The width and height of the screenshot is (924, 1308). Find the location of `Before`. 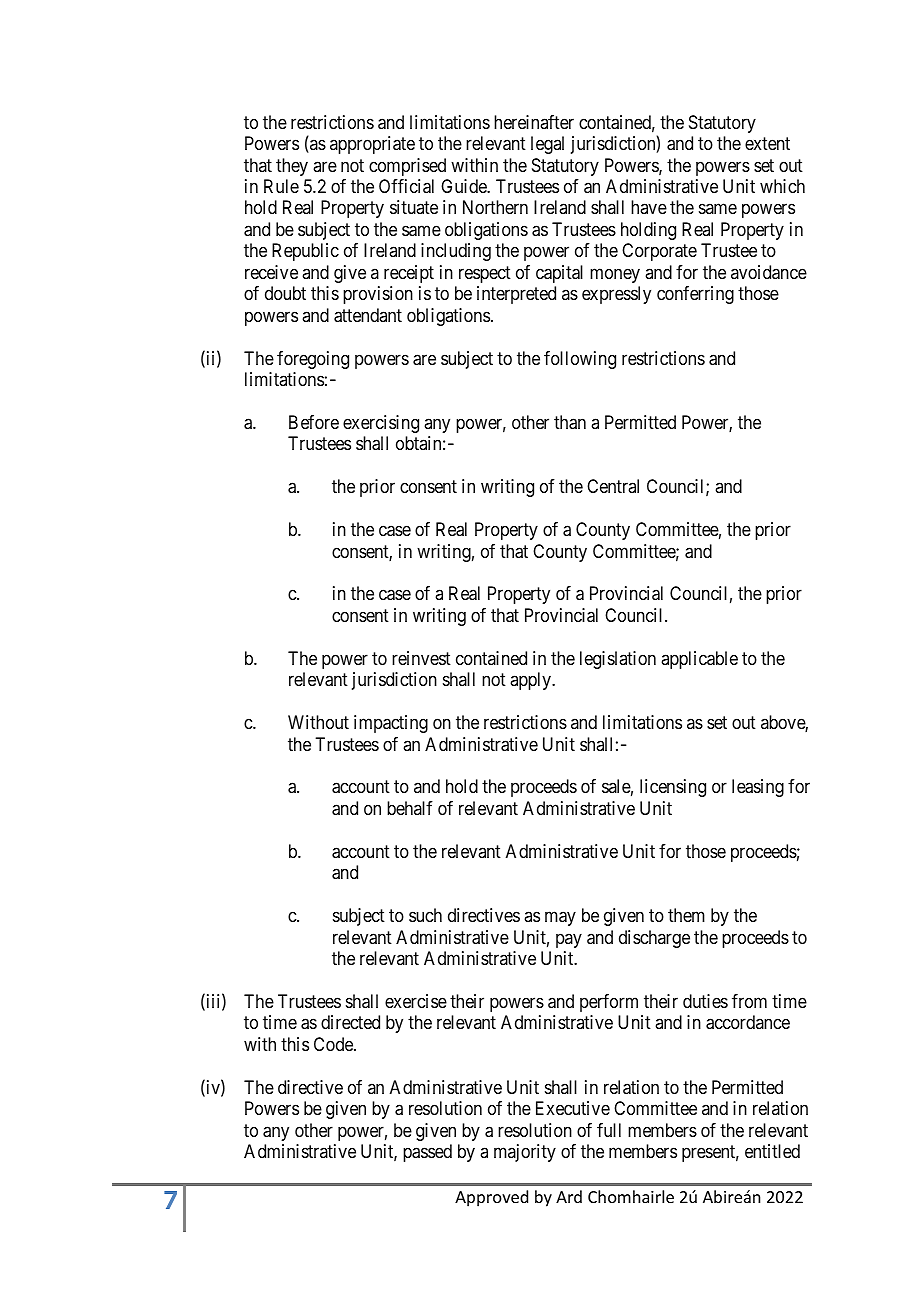

Before is located at coordinates (314, 422).
